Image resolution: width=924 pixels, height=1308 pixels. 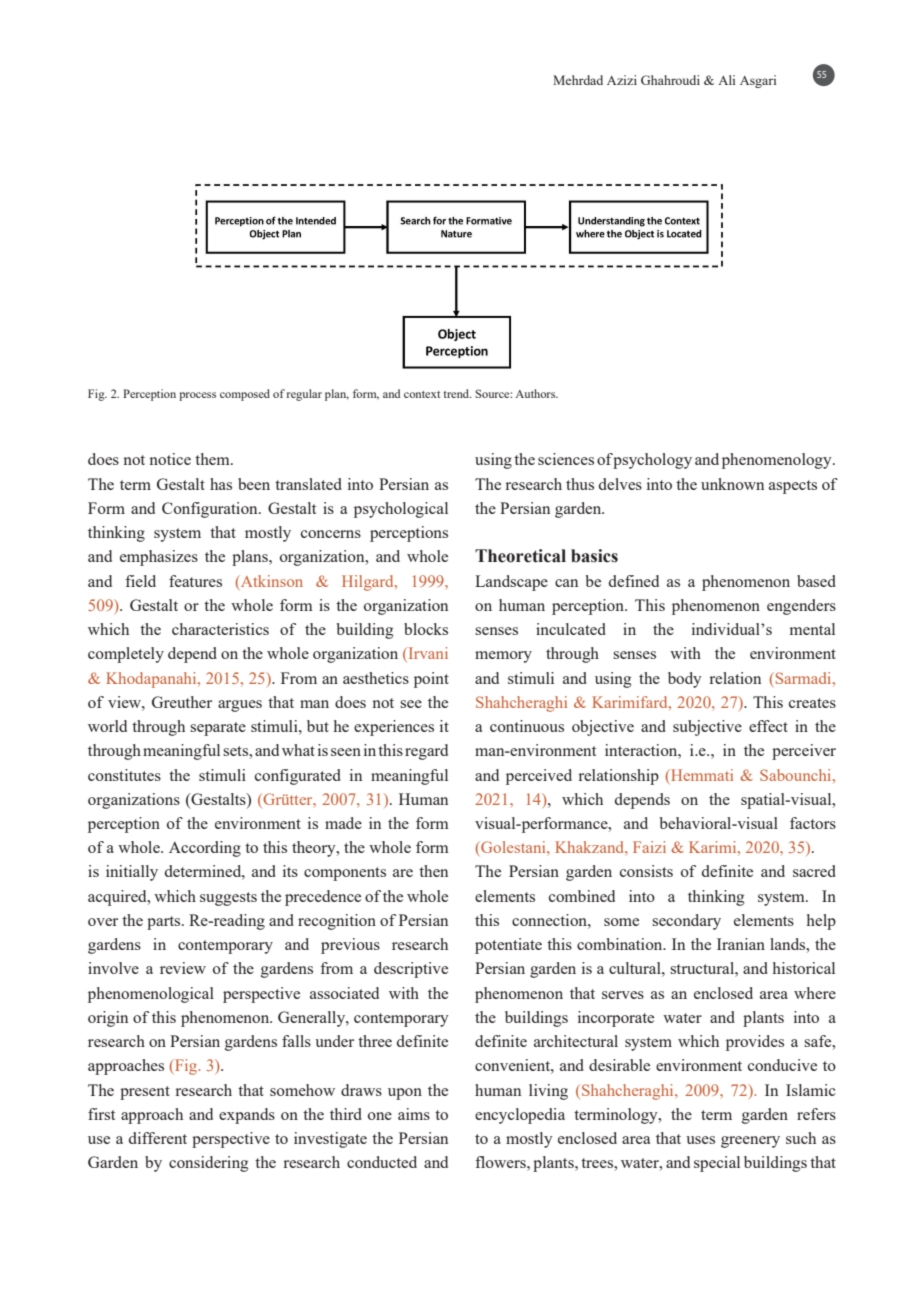 I want to click on engenders, so click(x=801, y=607).
